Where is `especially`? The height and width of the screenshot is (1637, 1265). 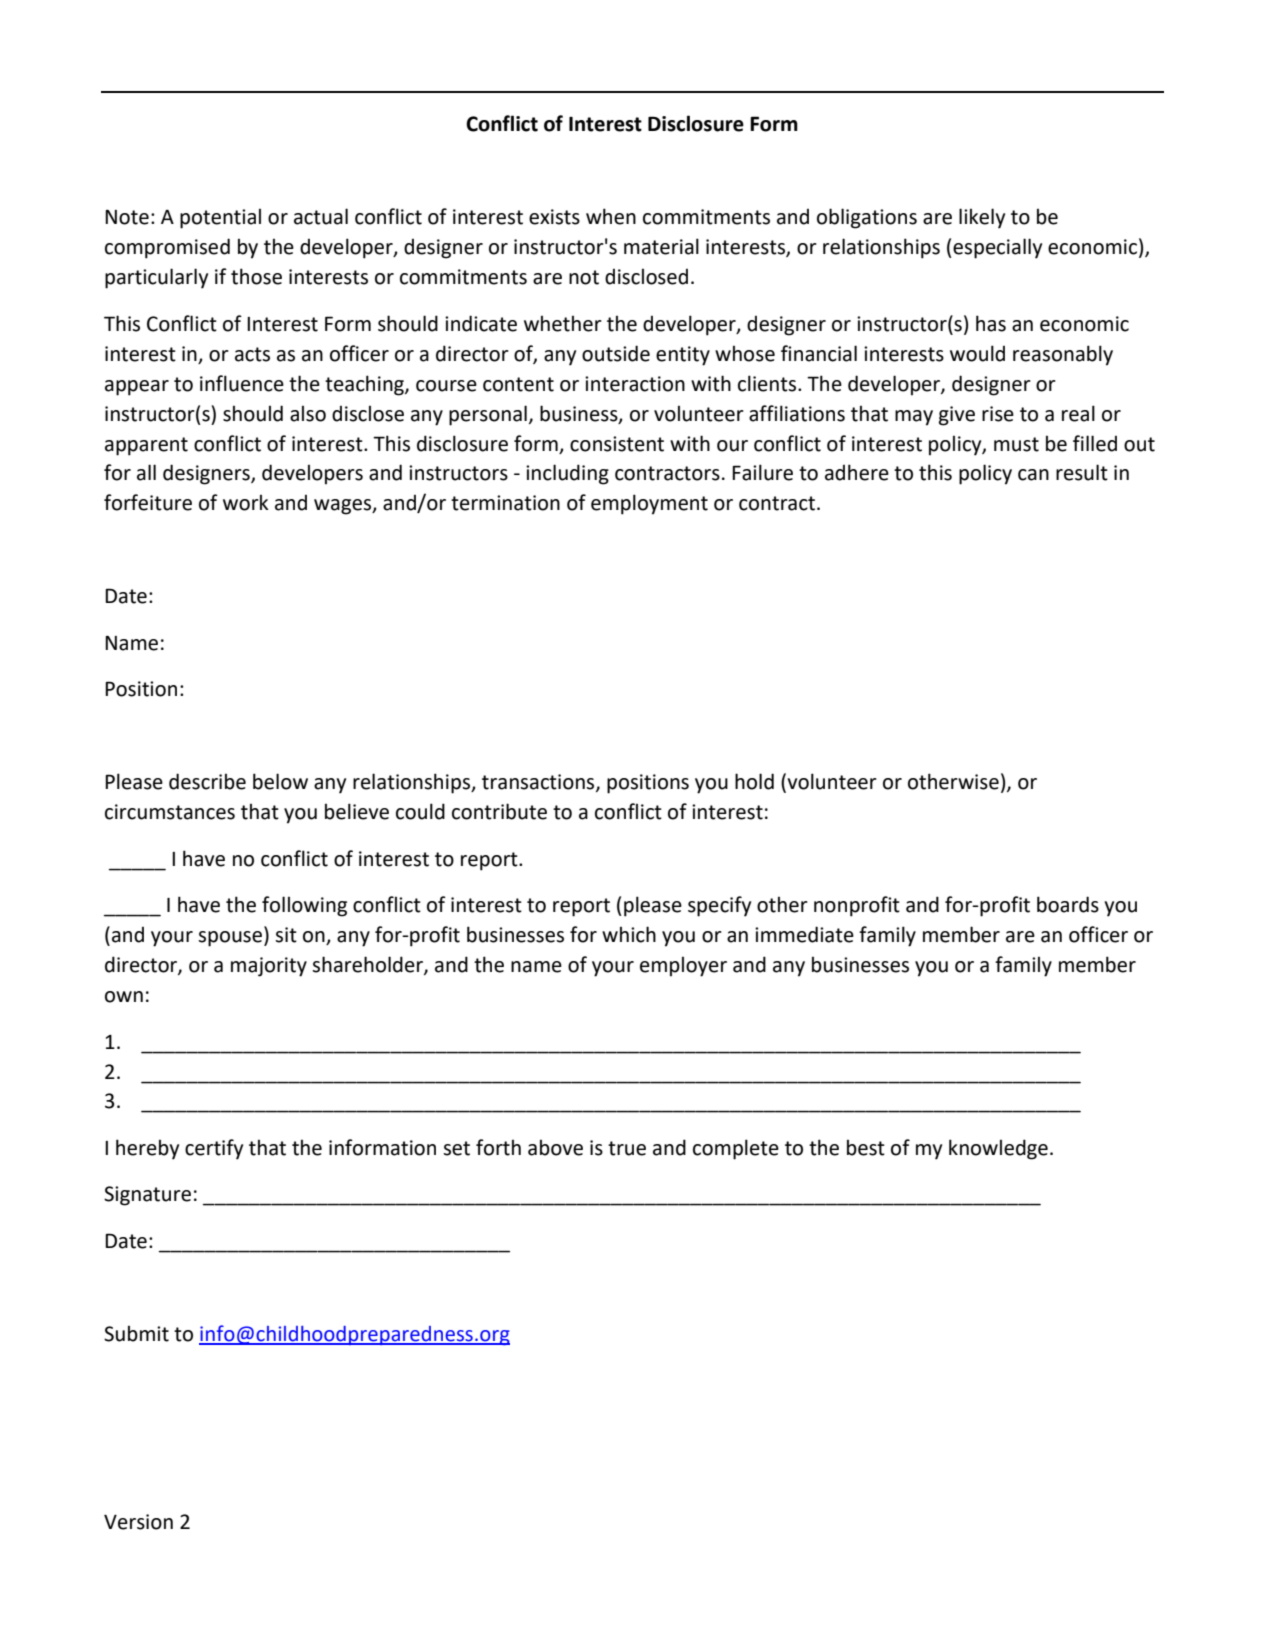
especially is located at coordinates (997, 248).
